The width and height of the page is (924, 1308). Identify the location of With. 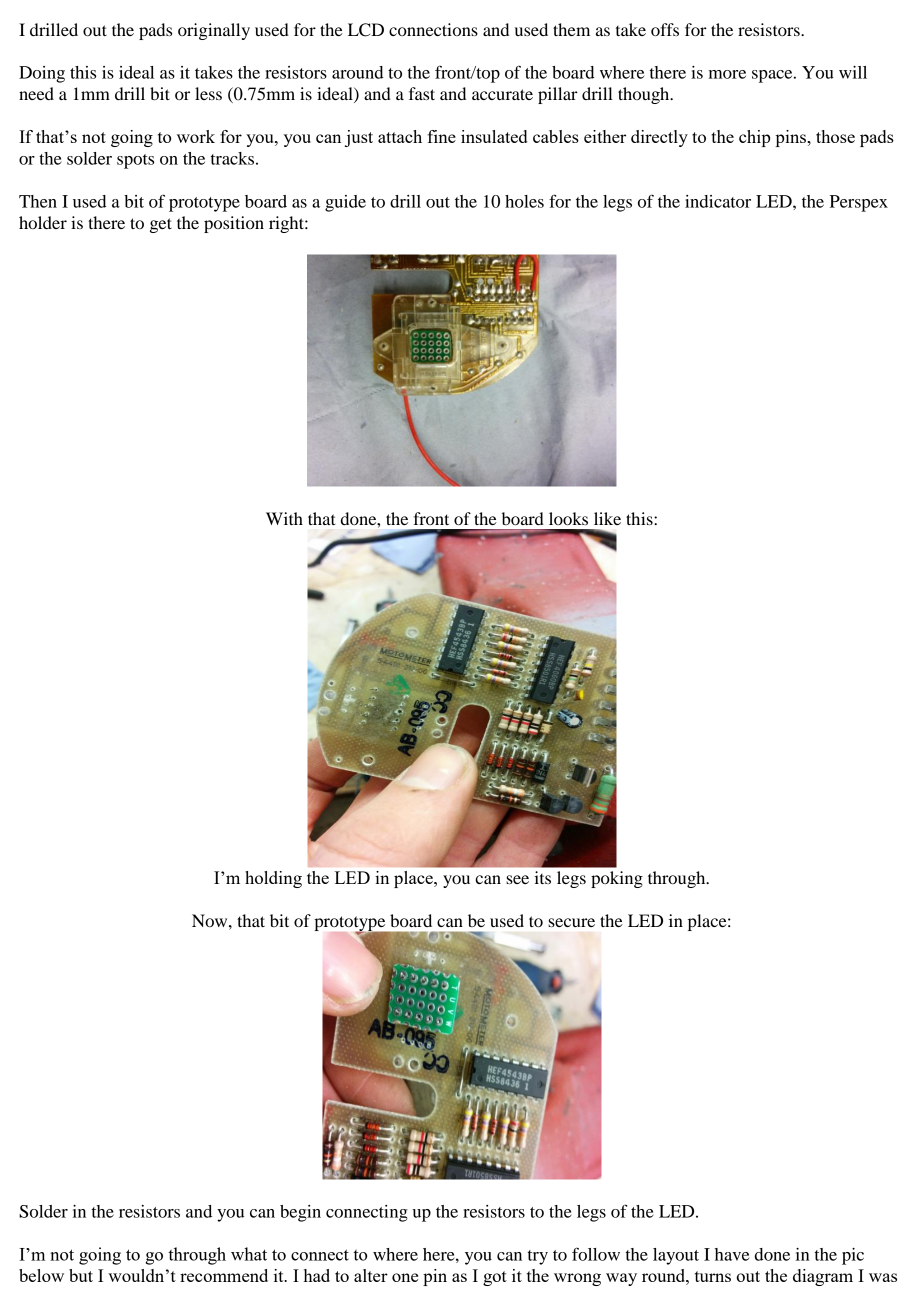
(284, 518).
